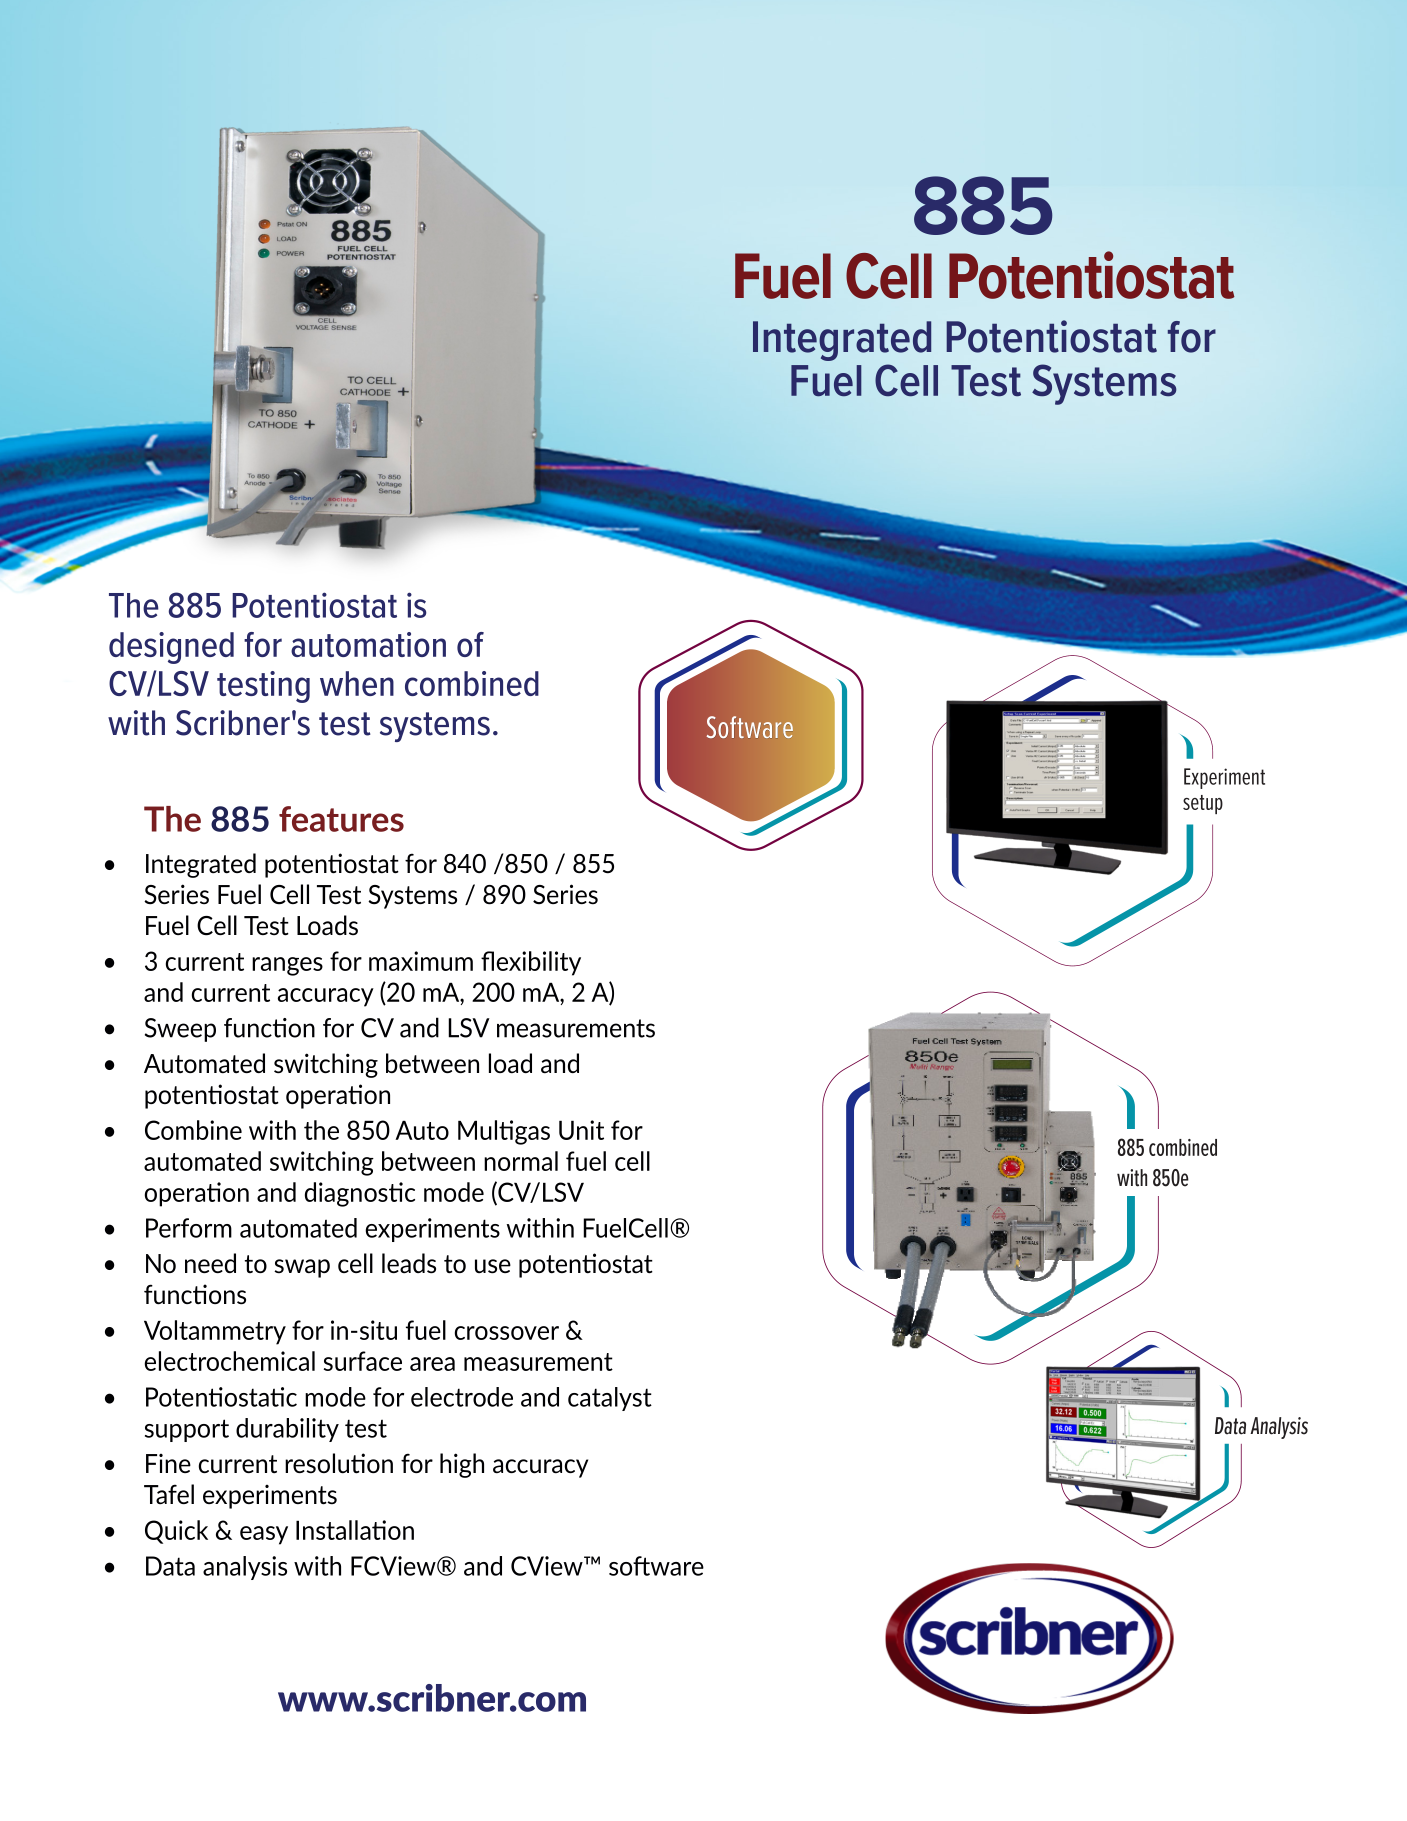 This screenshot has width=1407, height=1821. What do you see at coordinates (341, 819) in the screenshot?
I see `features` at bounding box center [341, 819].
